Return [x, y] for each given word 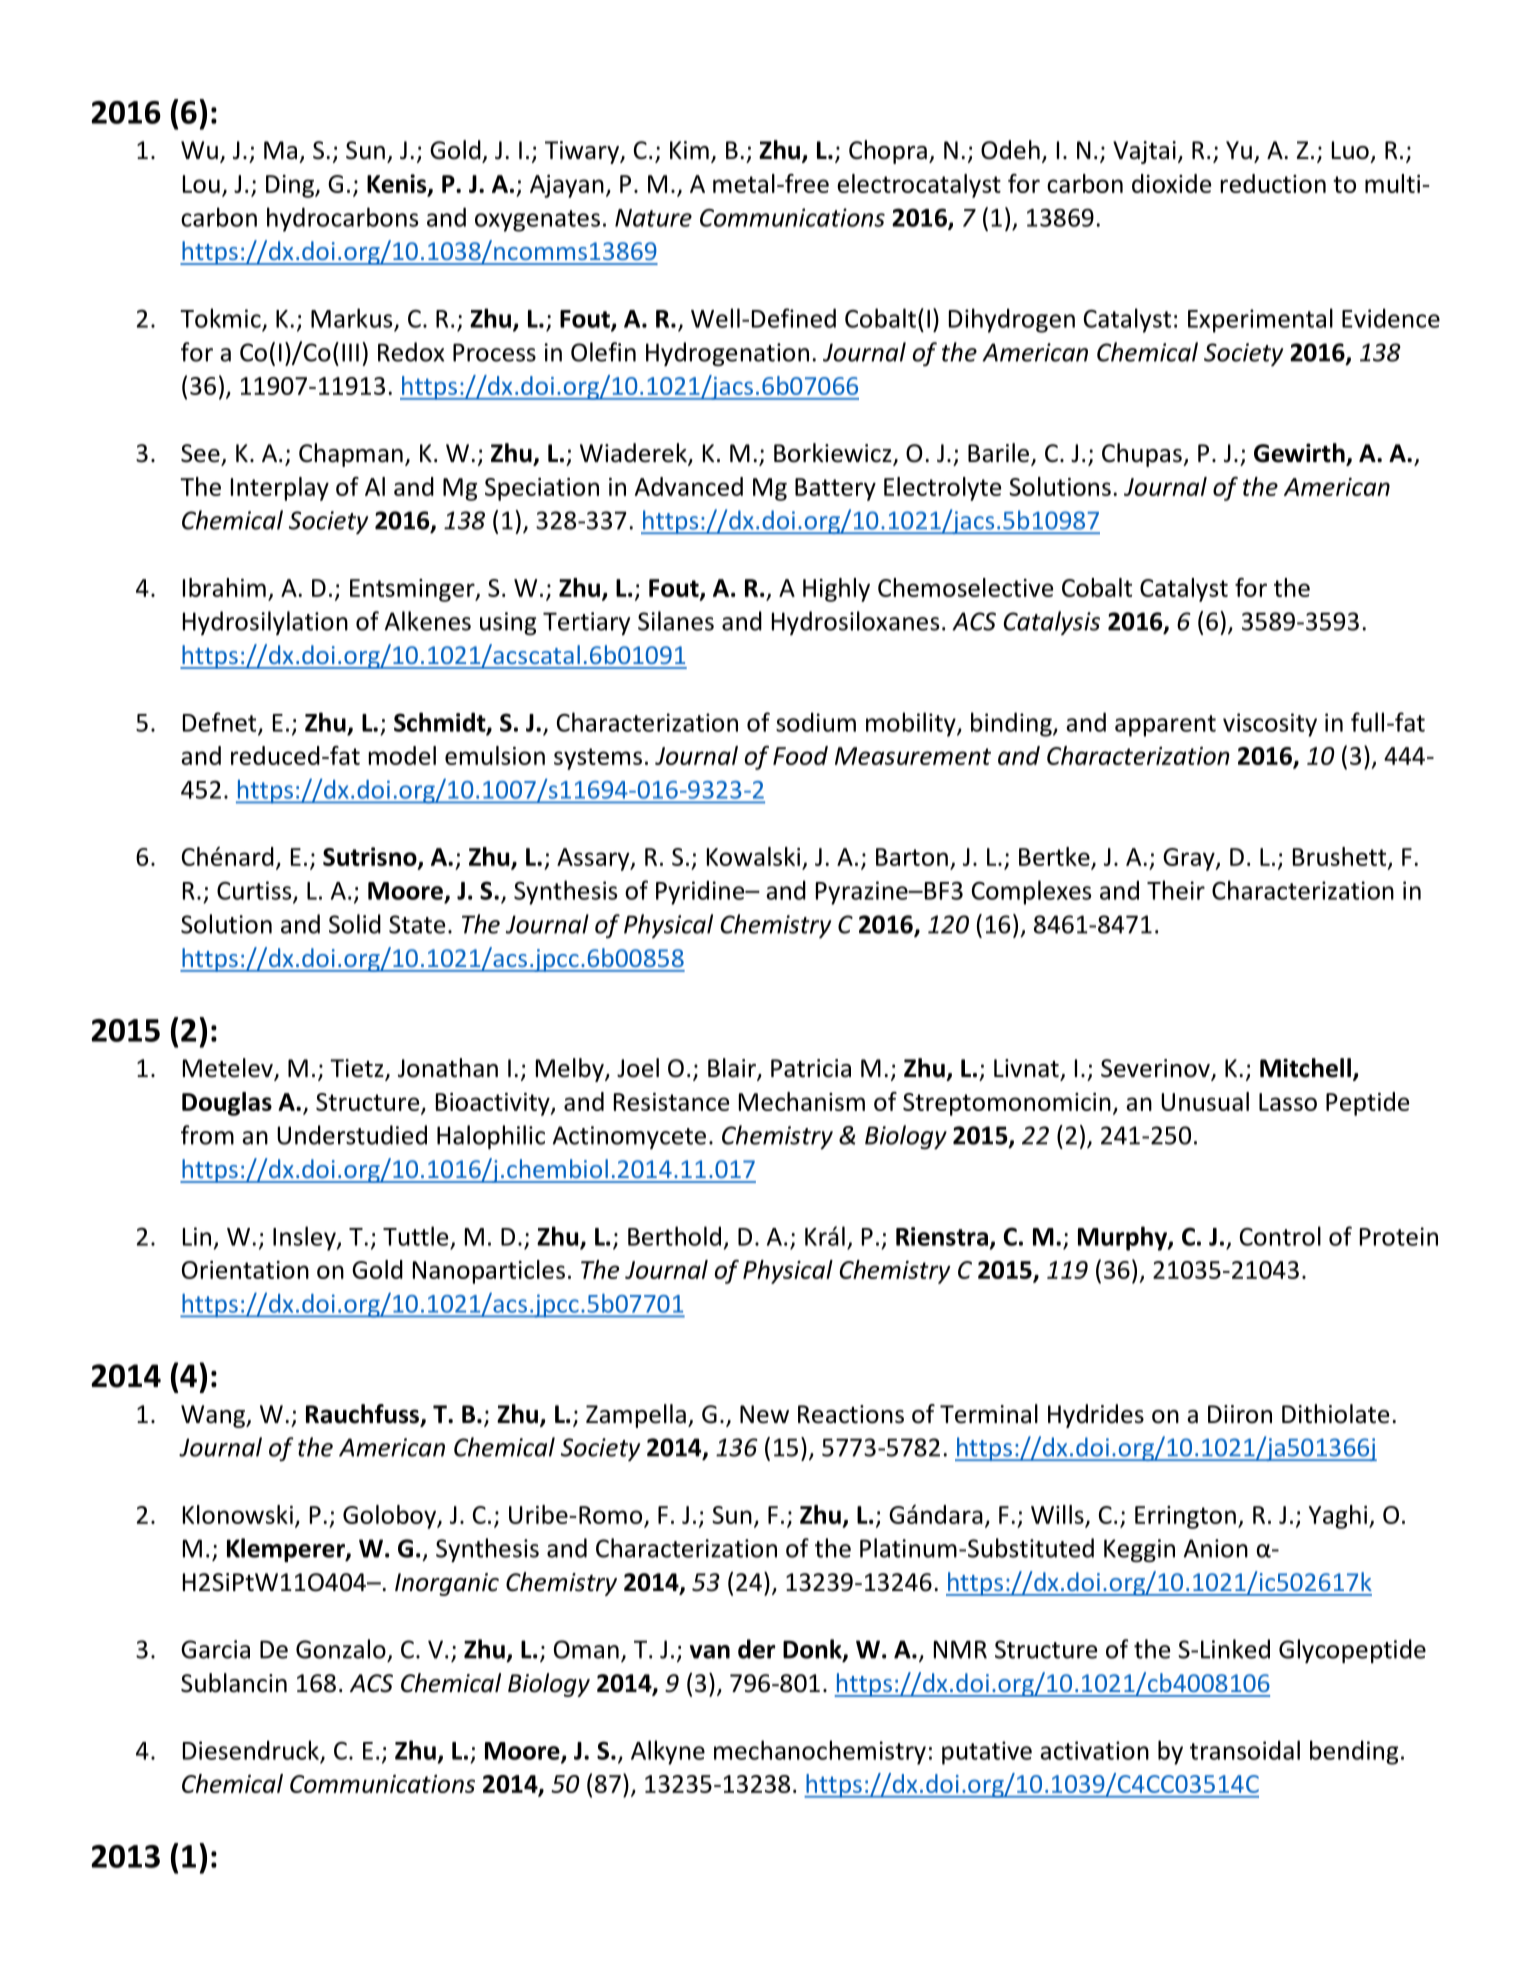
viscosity [1270, 725]
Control [1280, 1236]
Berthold [674, 1236]
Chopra [888, 152]
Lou [201, 184]
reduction [1273, 183]
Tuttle [415, 1236]
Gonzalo [341, 1649]
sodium [816, 722]
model [402, 755]
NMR [960, 1649]
